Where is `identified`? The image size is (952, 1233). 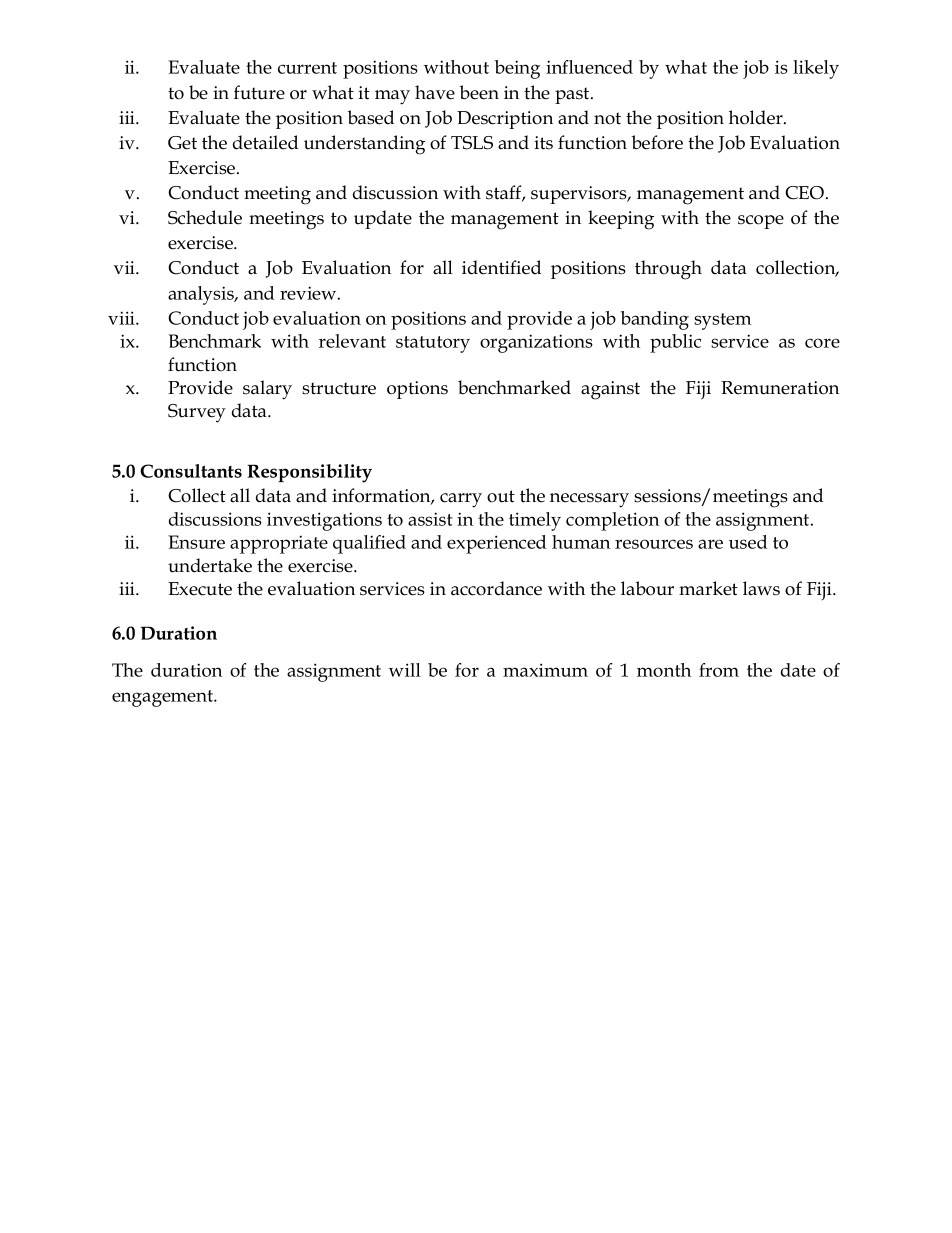 identified is located at coordinates (501, 267).
